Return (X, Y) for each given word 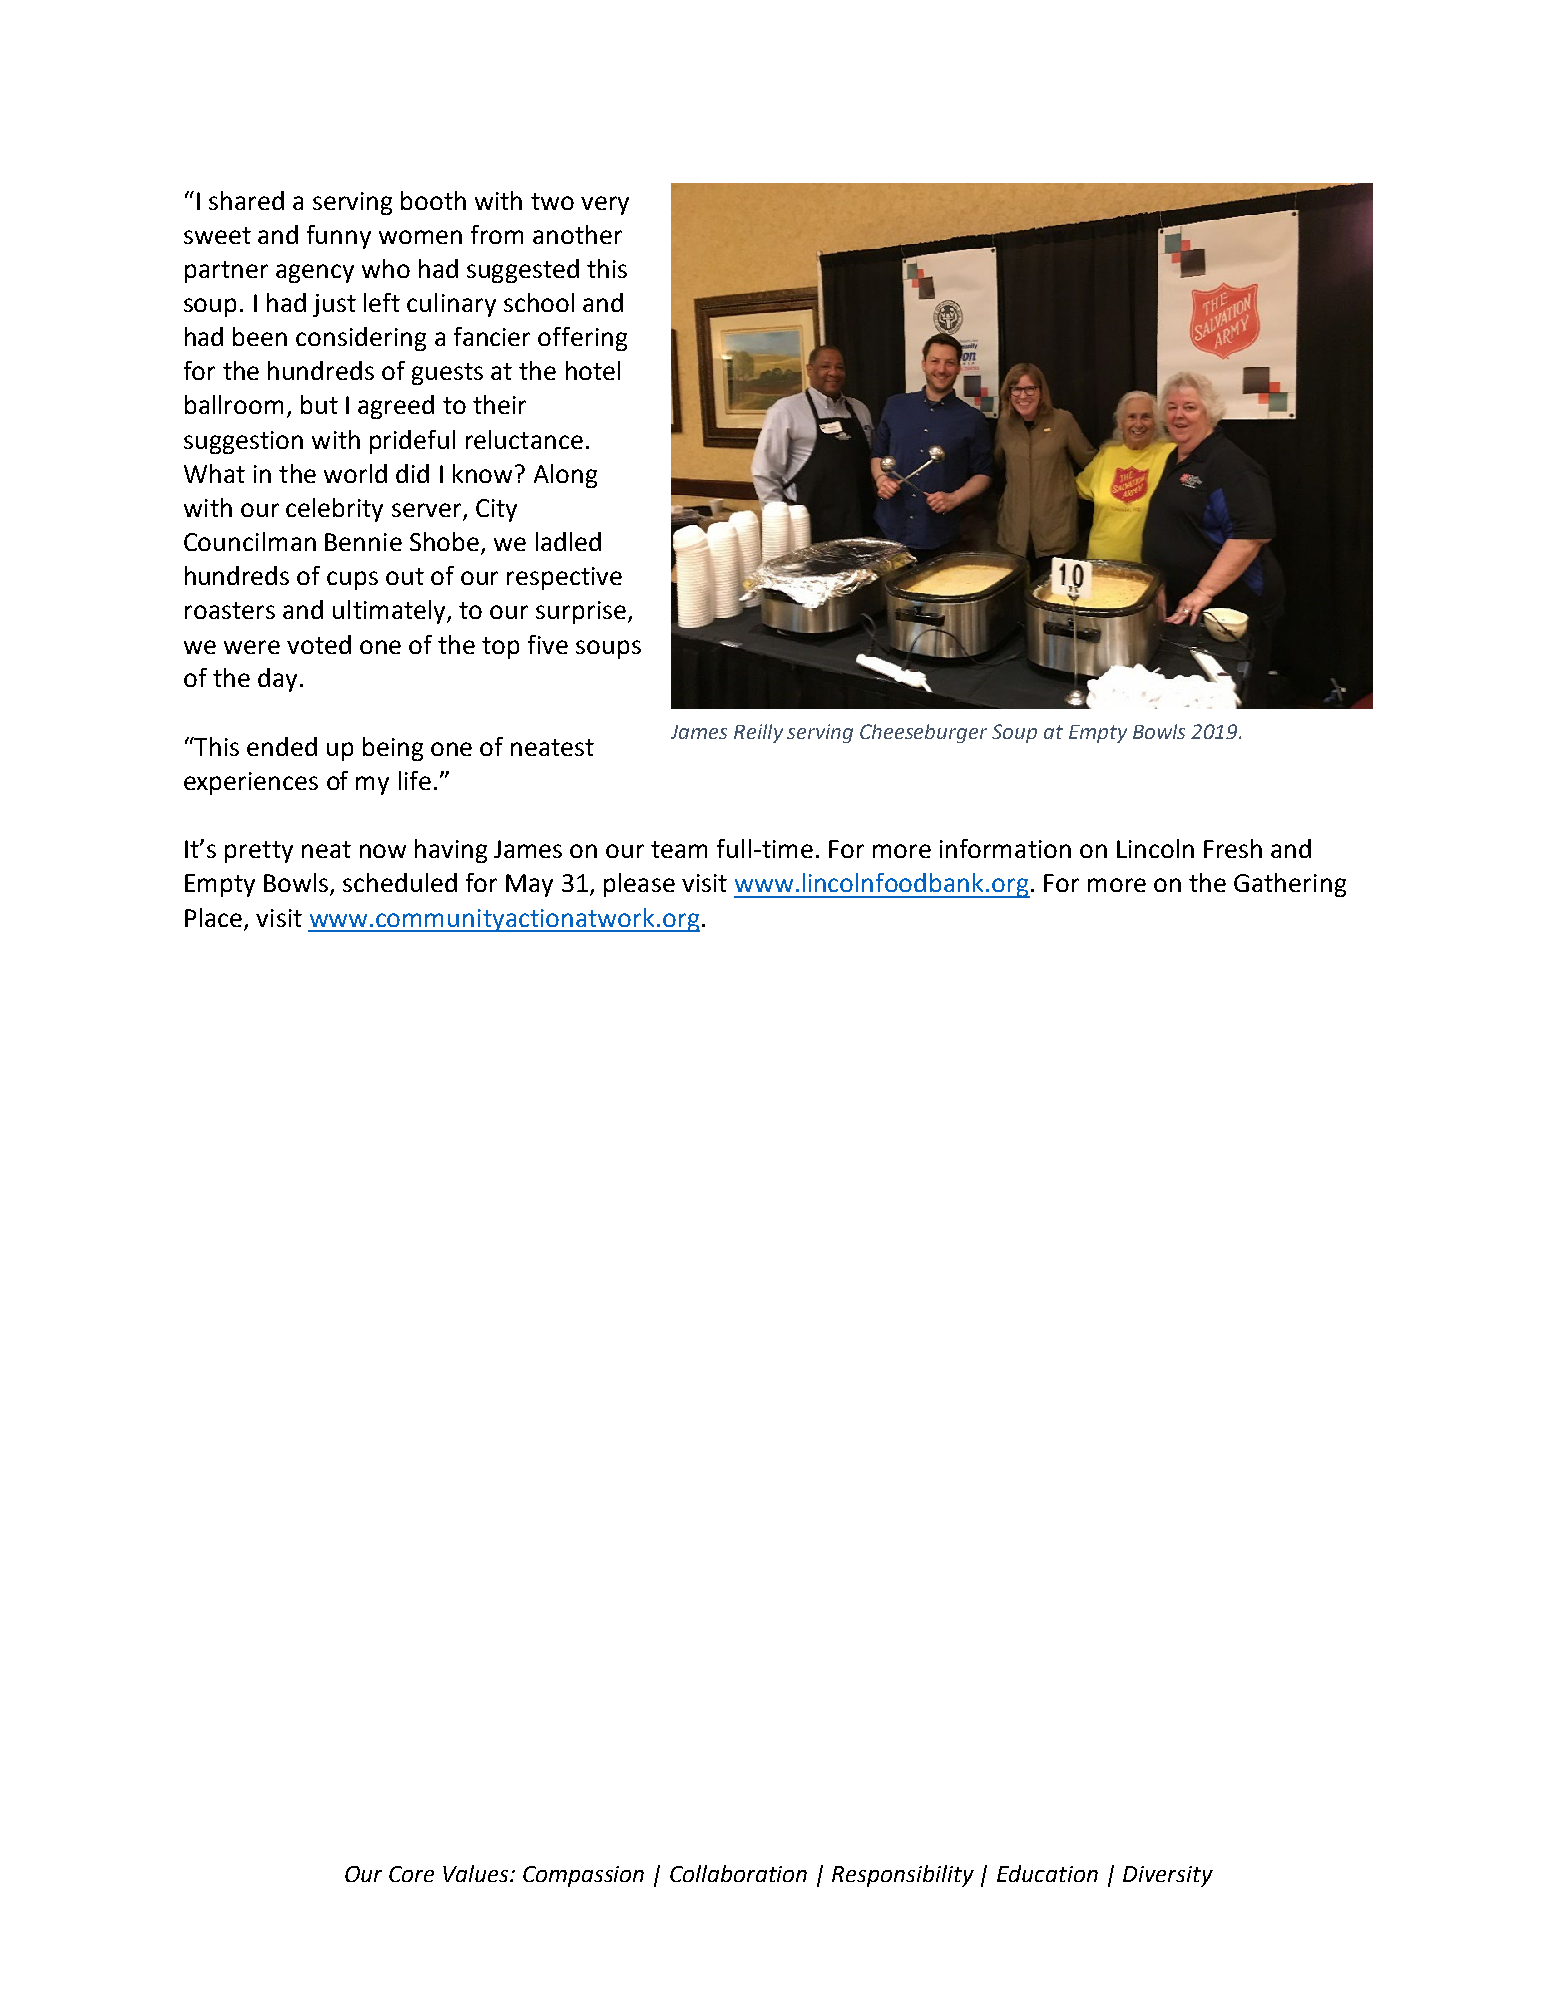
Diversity (1168, 1876)
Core (411, 1874)
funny (339, 237)
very (605, 205)
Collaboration (738, 1873)
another (577, 234)
